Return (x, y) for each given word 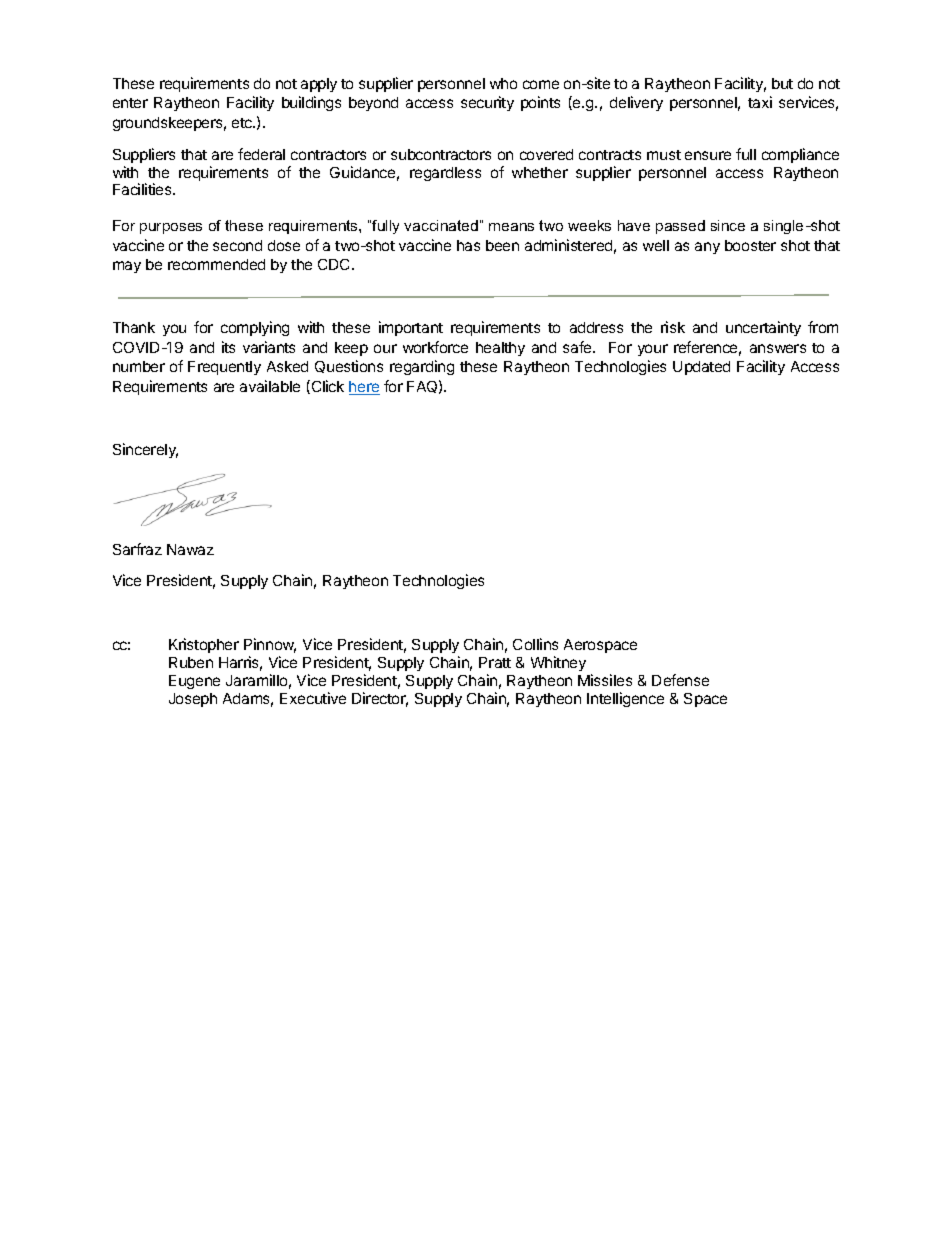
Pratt (495, 662)
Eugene (194, 682)
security (487, 103)
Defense (680, 680)
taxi (760, 102)
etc (243, 123)
